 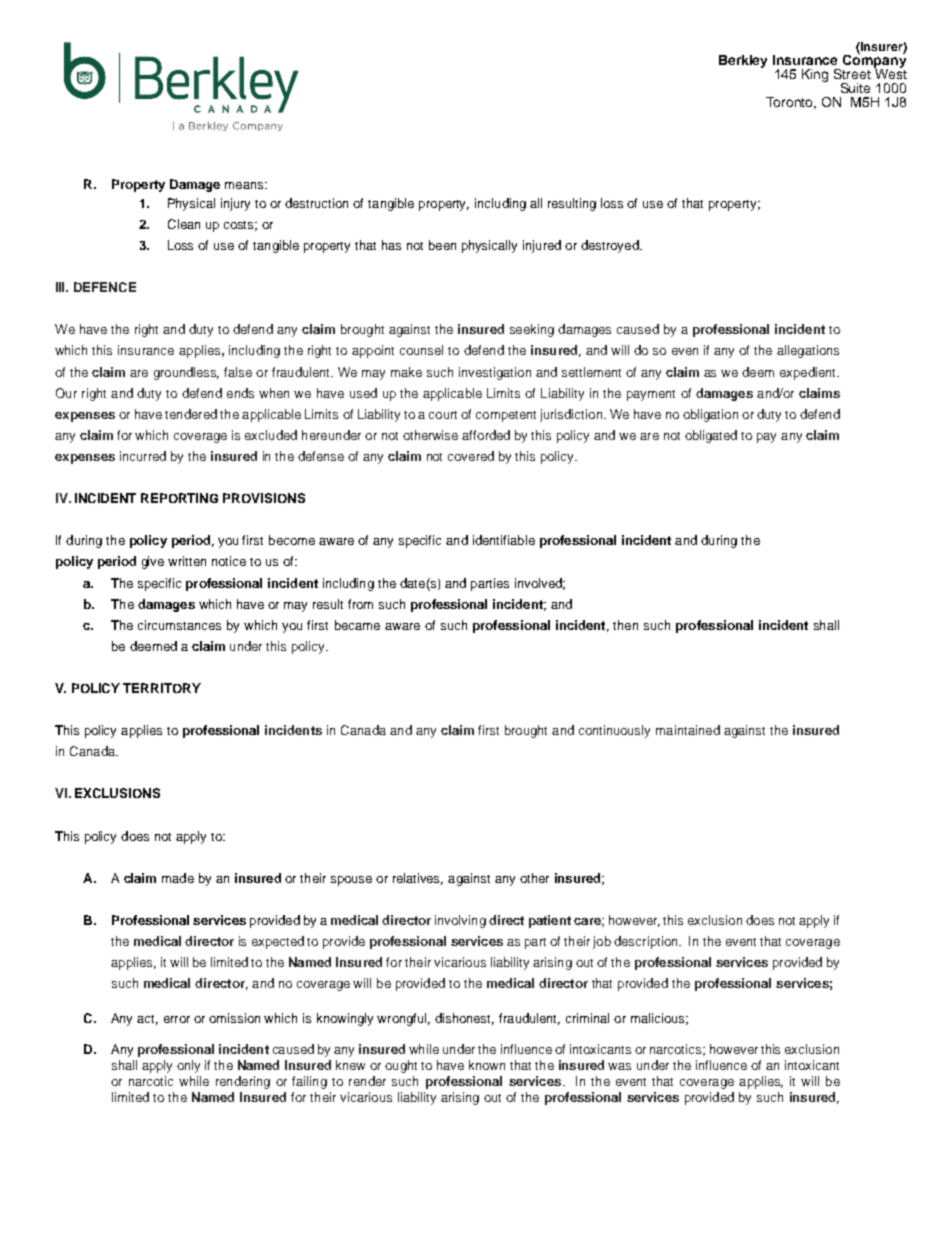 What do you see at coordinates (178, 878) in the screenshot?
I see `made` at bounding box center [178, 878].
